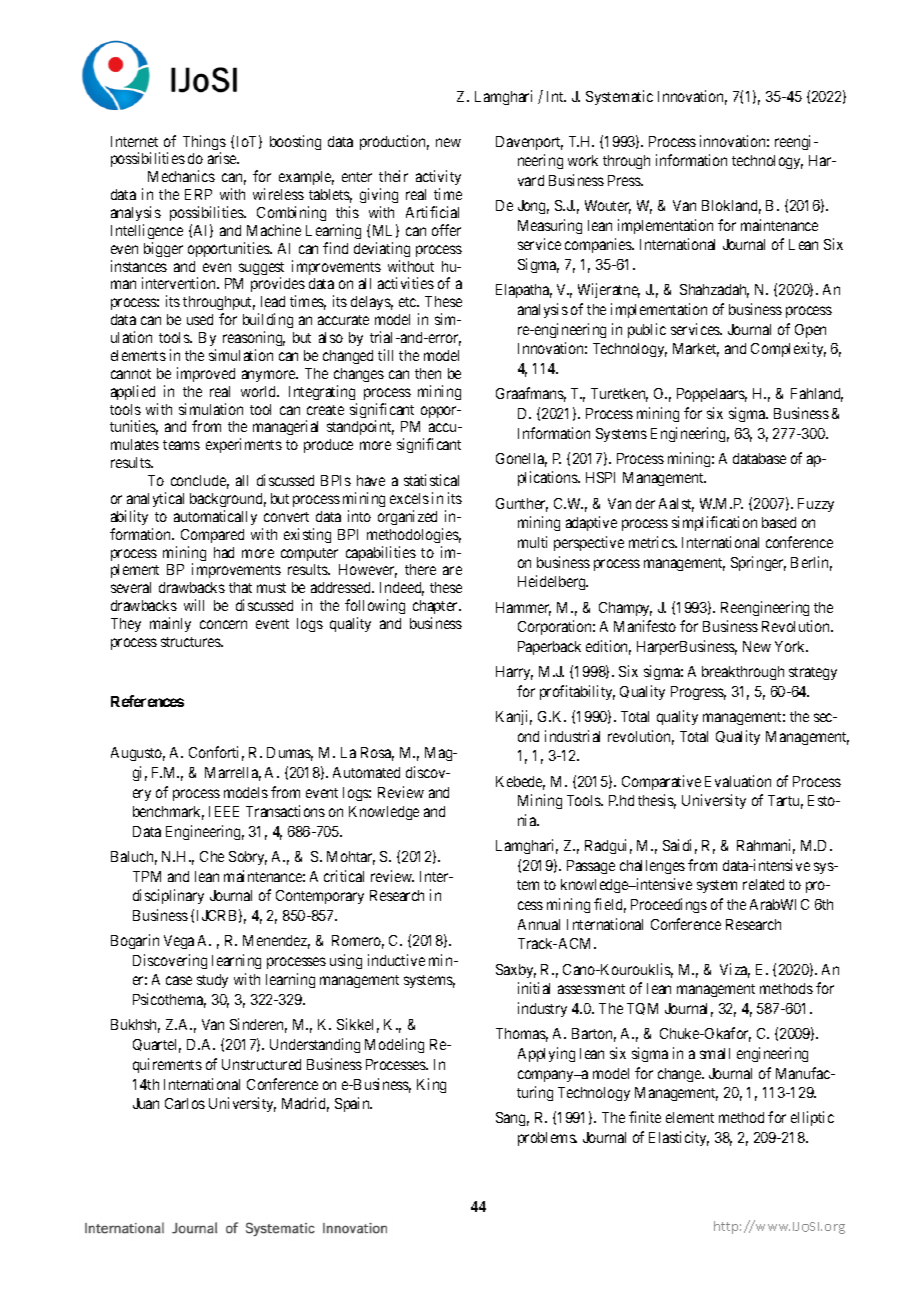 The width and height of the screenshot is (924, 1308). I want to click on improved, so click(206, 374).
